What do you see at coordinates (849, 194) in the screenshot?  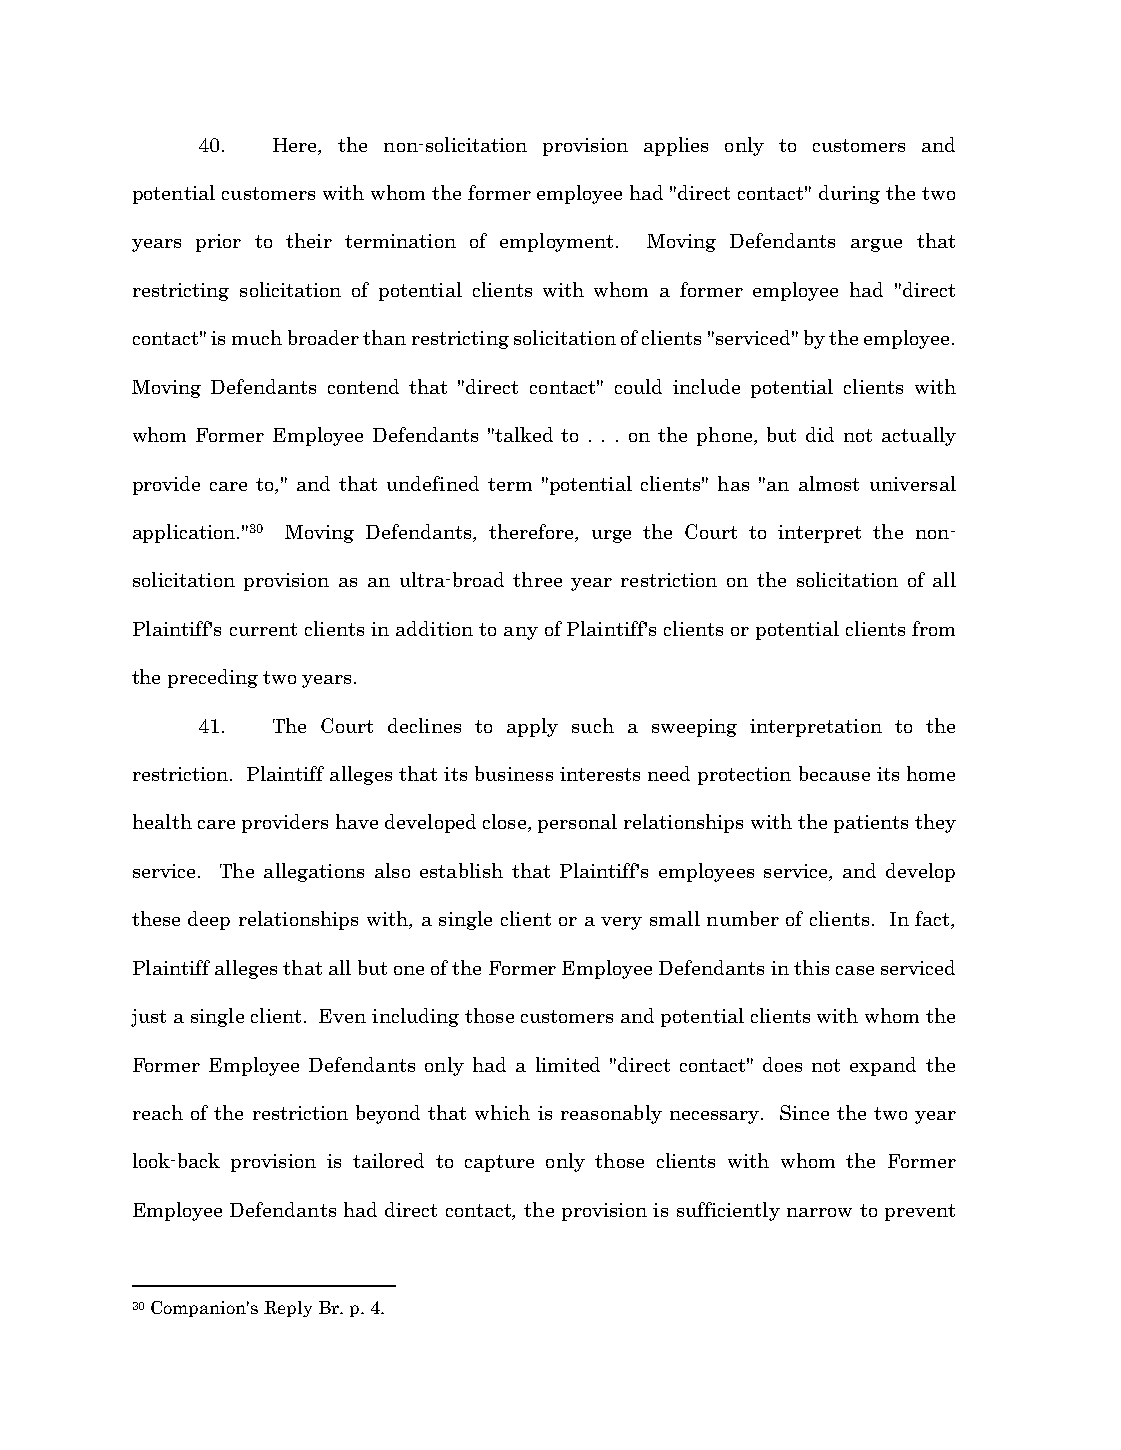 I see `during` at bounding box center [849, 194].
